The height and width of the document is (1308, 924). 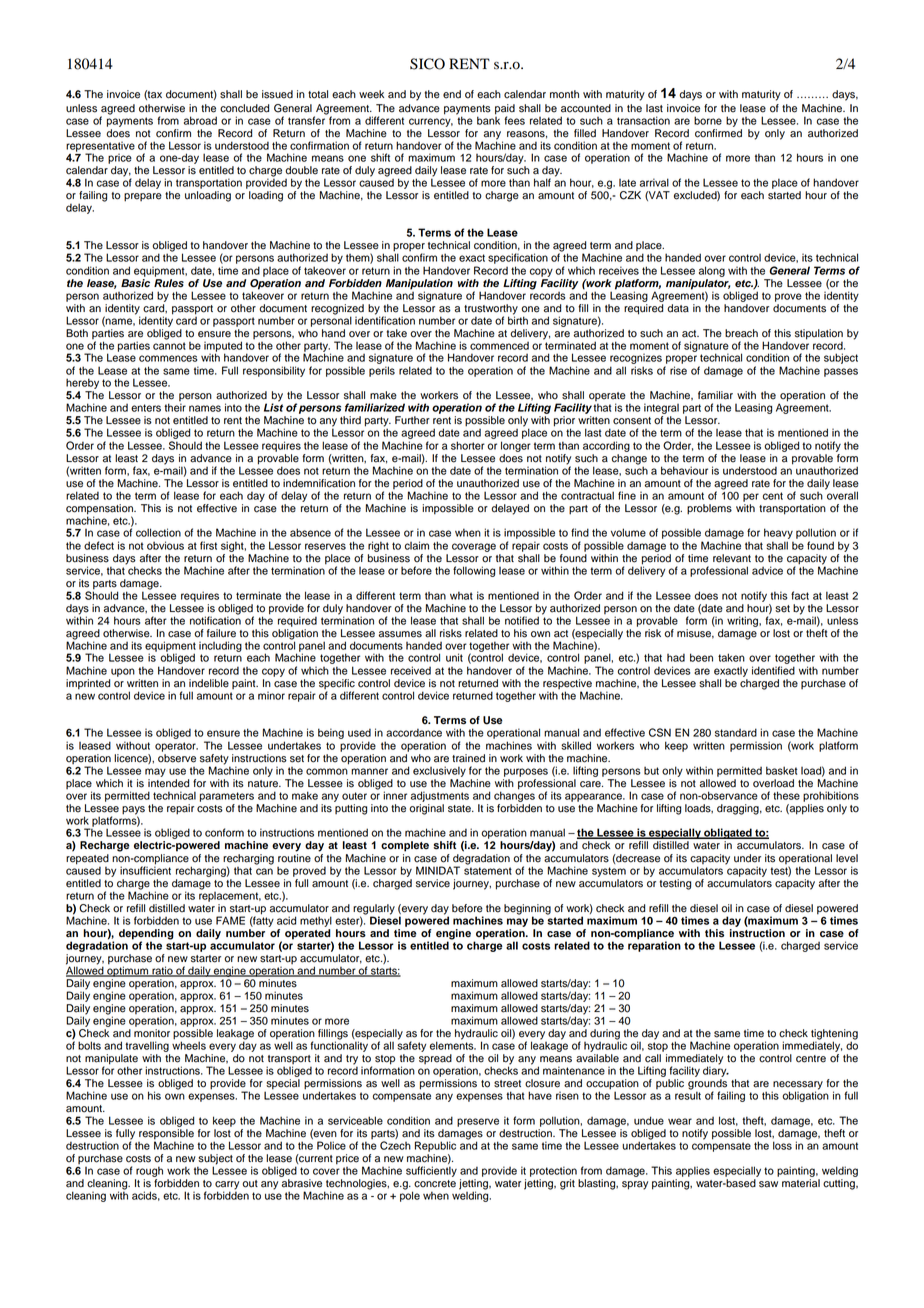 I want to click on rough, so click(x=149, y=1171).
